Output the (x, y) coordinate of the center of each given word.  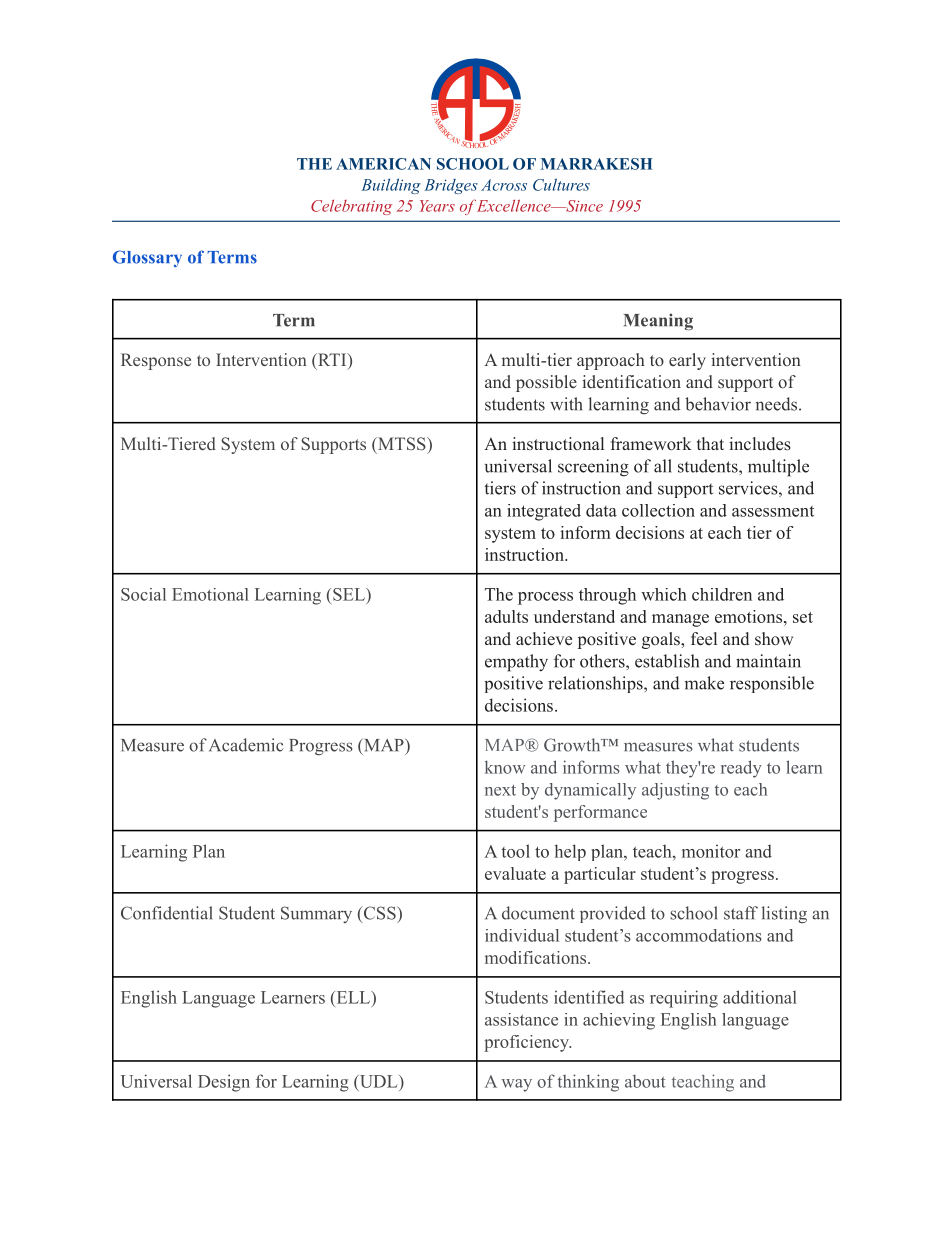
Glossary (147, 258)
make (704, 683)
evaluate (515, 873)
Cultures (561, 184)
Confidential (166, 913)
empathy (516, 663)
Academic (246, 745)
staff (741, 913)
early (687, 361)
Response (156, 361)
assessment (773, 511)
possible (546, 383)
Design (224, 1083)
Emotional (210, 594)
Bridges (451, 186)
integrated (544, 512)
